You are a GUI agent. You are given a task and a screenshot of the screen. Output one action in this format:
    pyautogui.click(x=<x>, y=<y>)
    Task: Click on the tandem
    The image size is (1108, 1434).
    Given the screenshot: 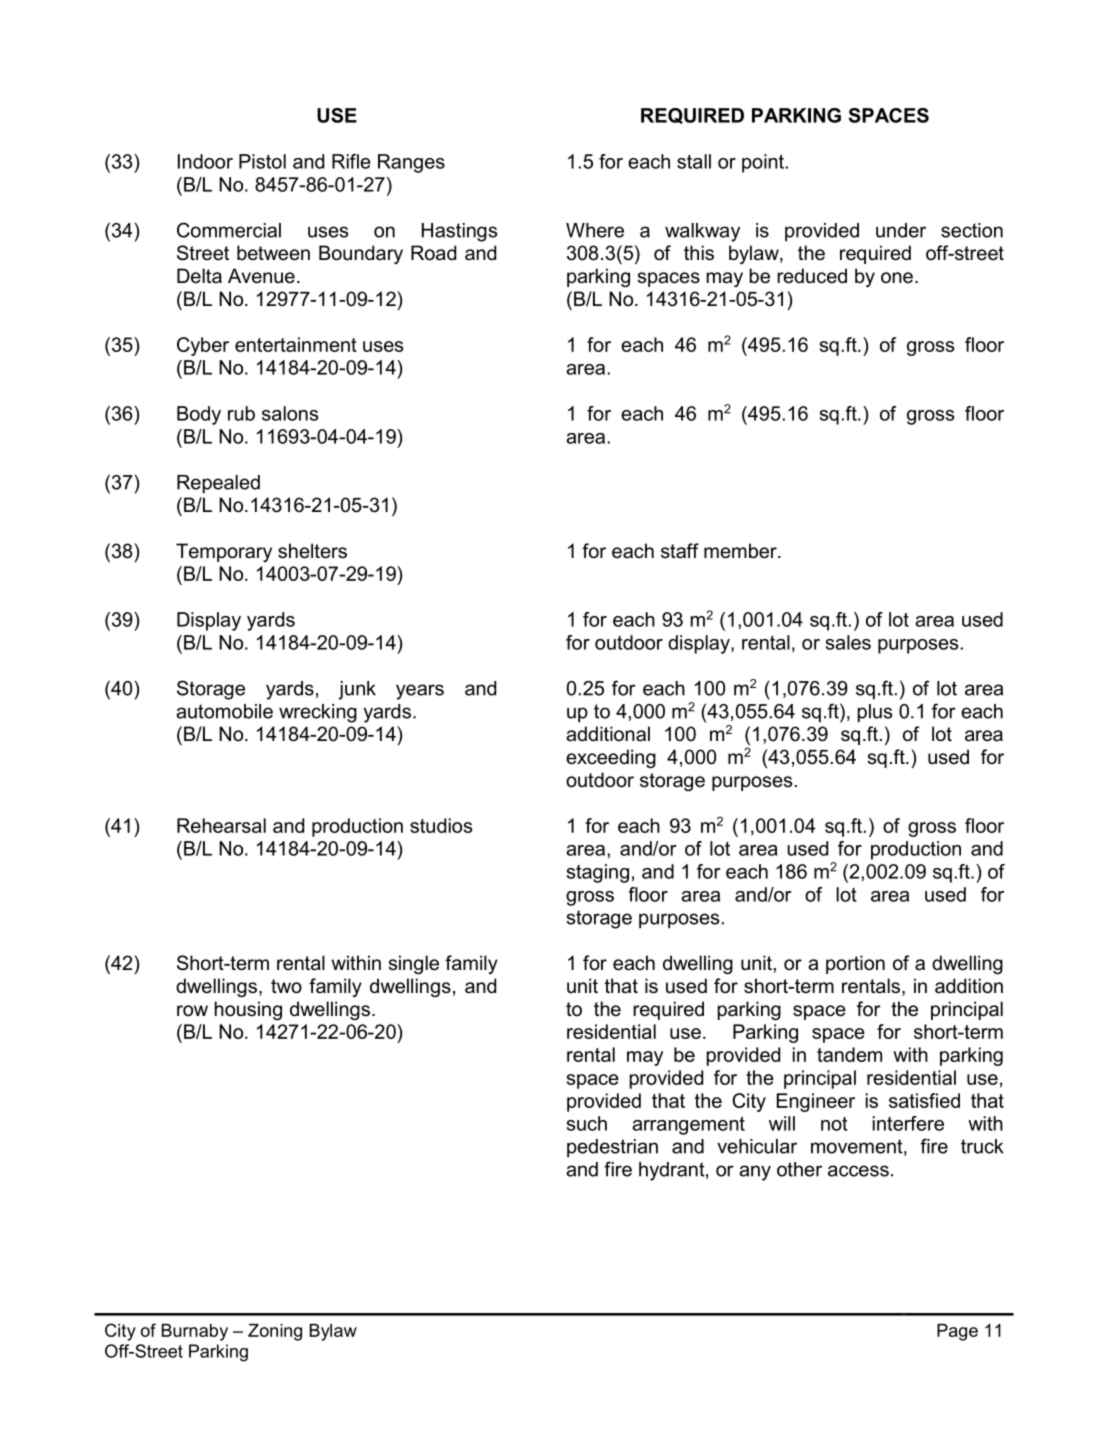 What is the action you would take?
    pyautogui.click(x=849, y=1054)
